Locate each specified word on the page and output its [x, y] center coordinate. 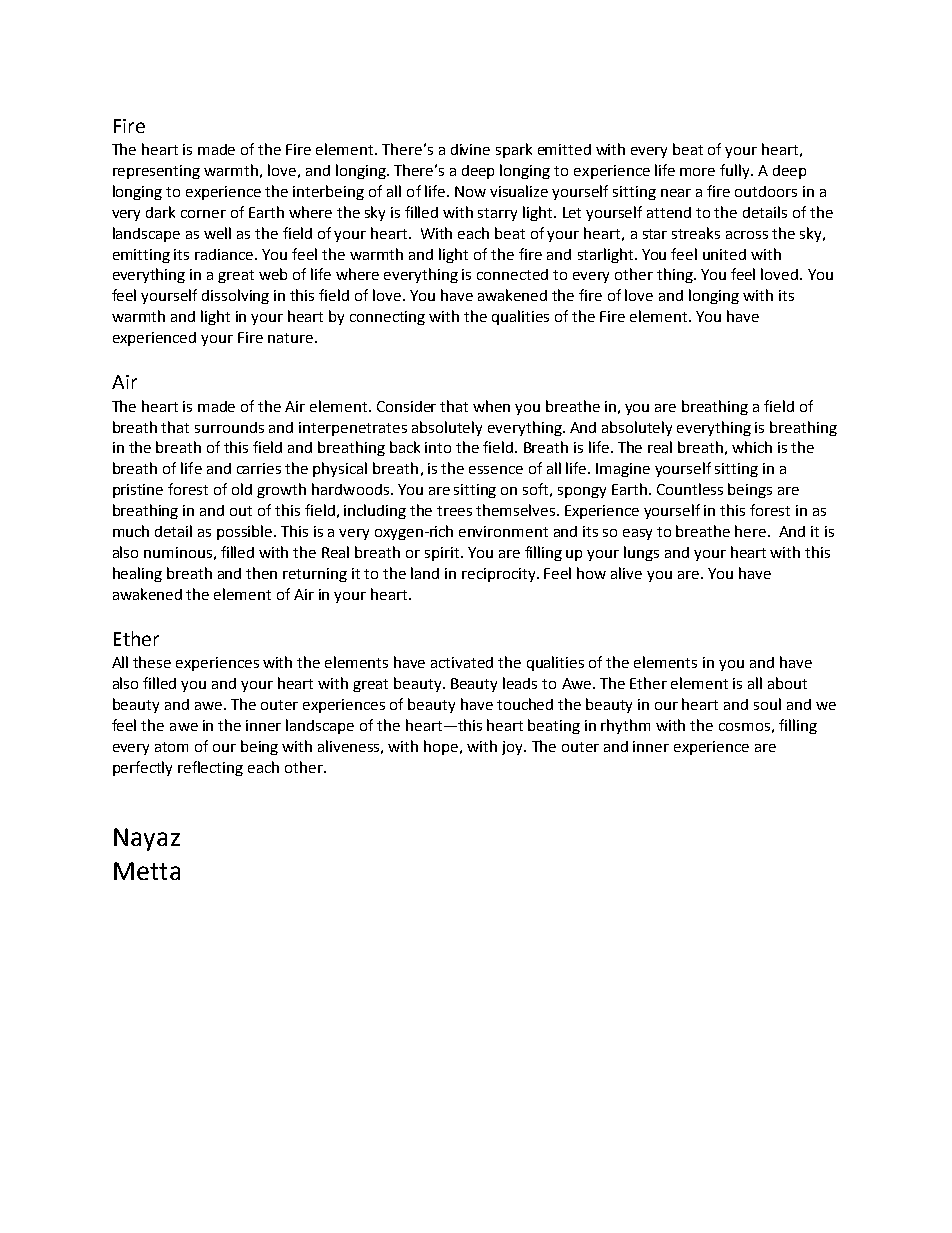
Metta [147, 871]
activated [462, 662]
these [152, 662]
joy [513, 748]
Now [470, 191]
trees [454, 511]
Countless [690, 489]
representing [156, 172]
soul [767, 704]
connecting [387, 318]
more [697, 172]
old [242, 489]
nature [290, 338]
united [724, 254]
